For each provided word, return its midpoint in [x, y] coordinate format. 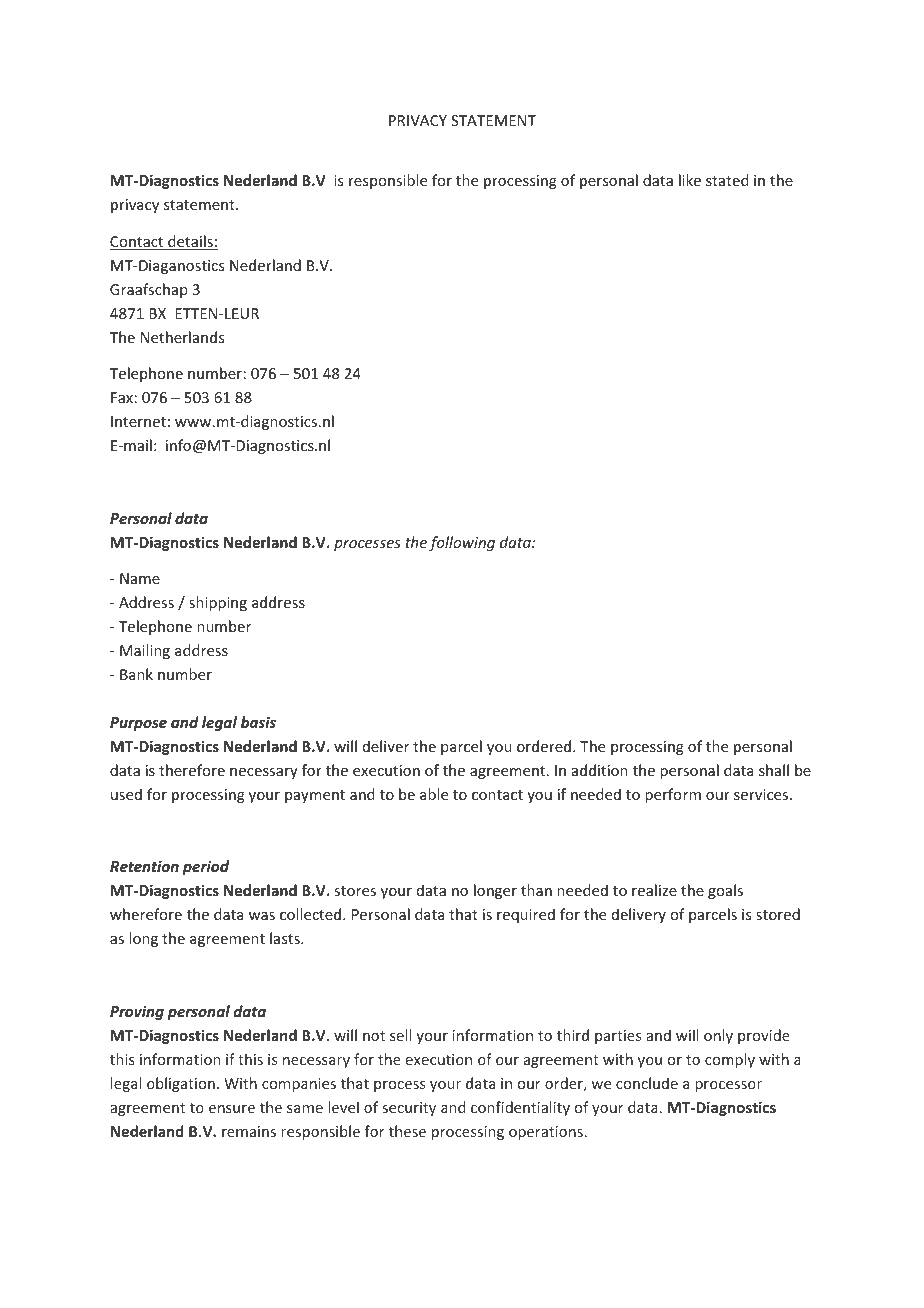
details [190, 242]
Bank [136, 674]
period [206, 867]
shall [774, 770]
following [462, 543]
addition [600, 770]
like [690, 180]
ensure [232, 1109]
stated [727, 180]
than [536, 890]
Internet [138, 421]
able [434, 794]
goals [725, 891]
